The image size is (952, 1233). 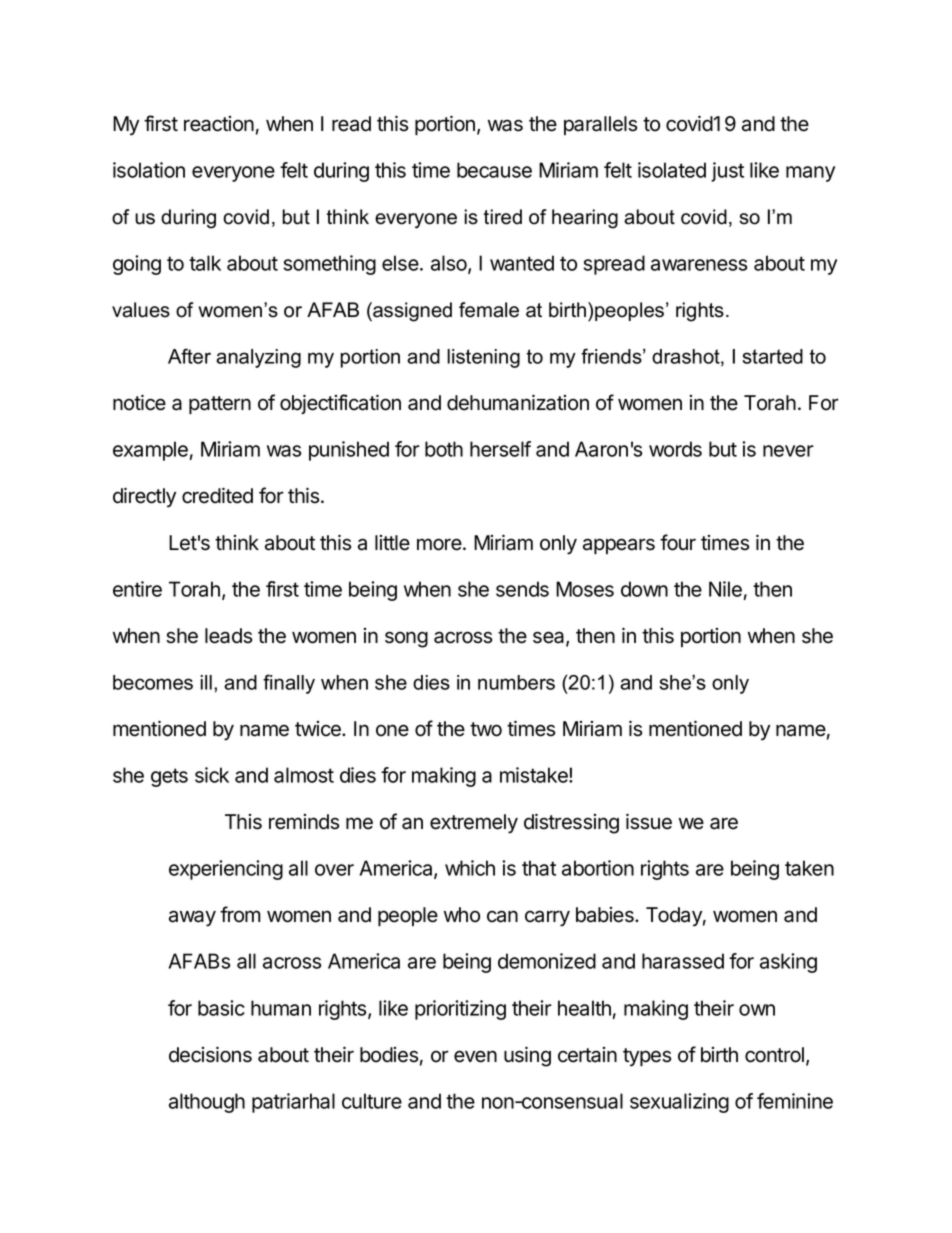 I want to click on issue, so click(x=649, y=821).
